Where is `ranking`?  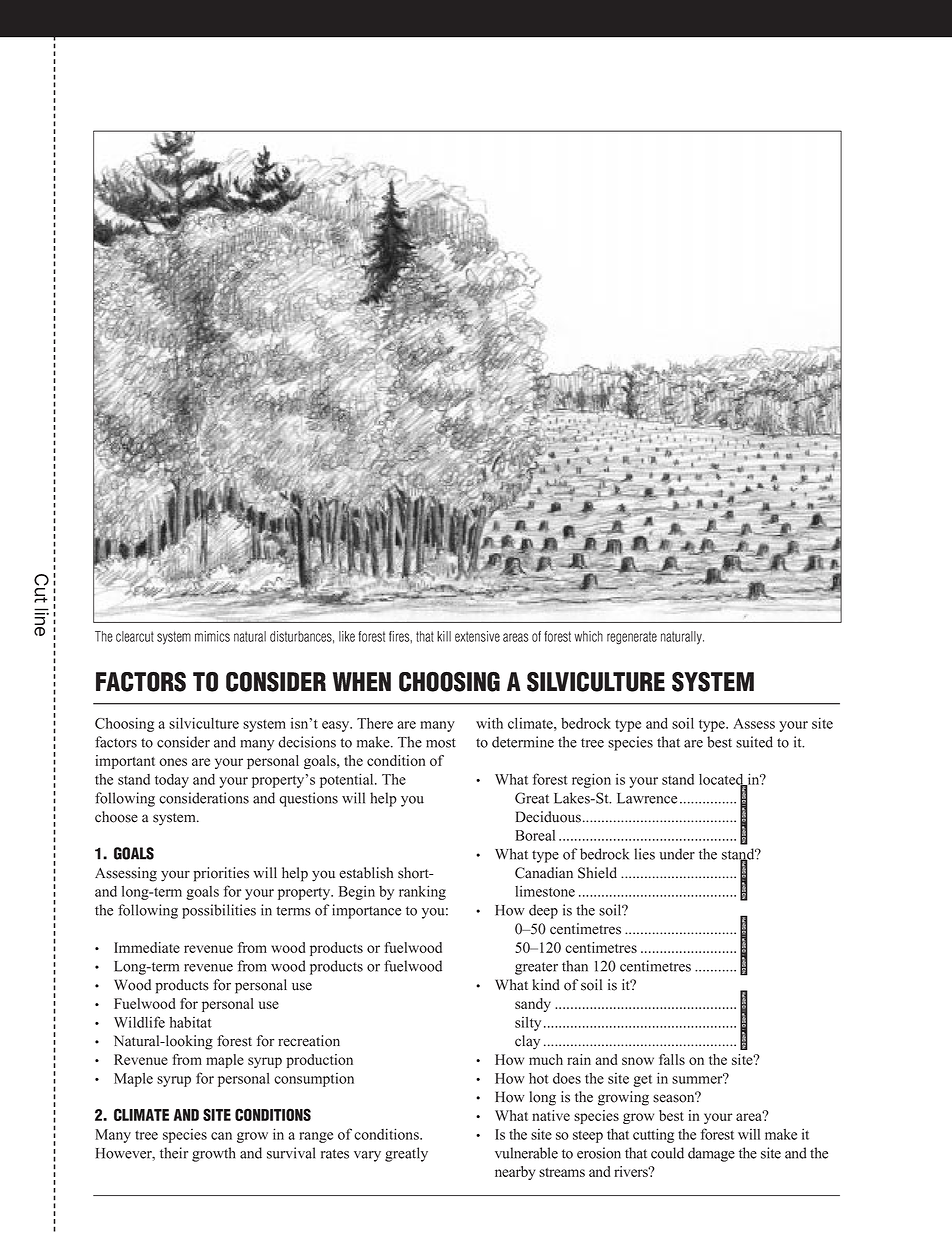 ranking is located at coordinates (422, 892).
